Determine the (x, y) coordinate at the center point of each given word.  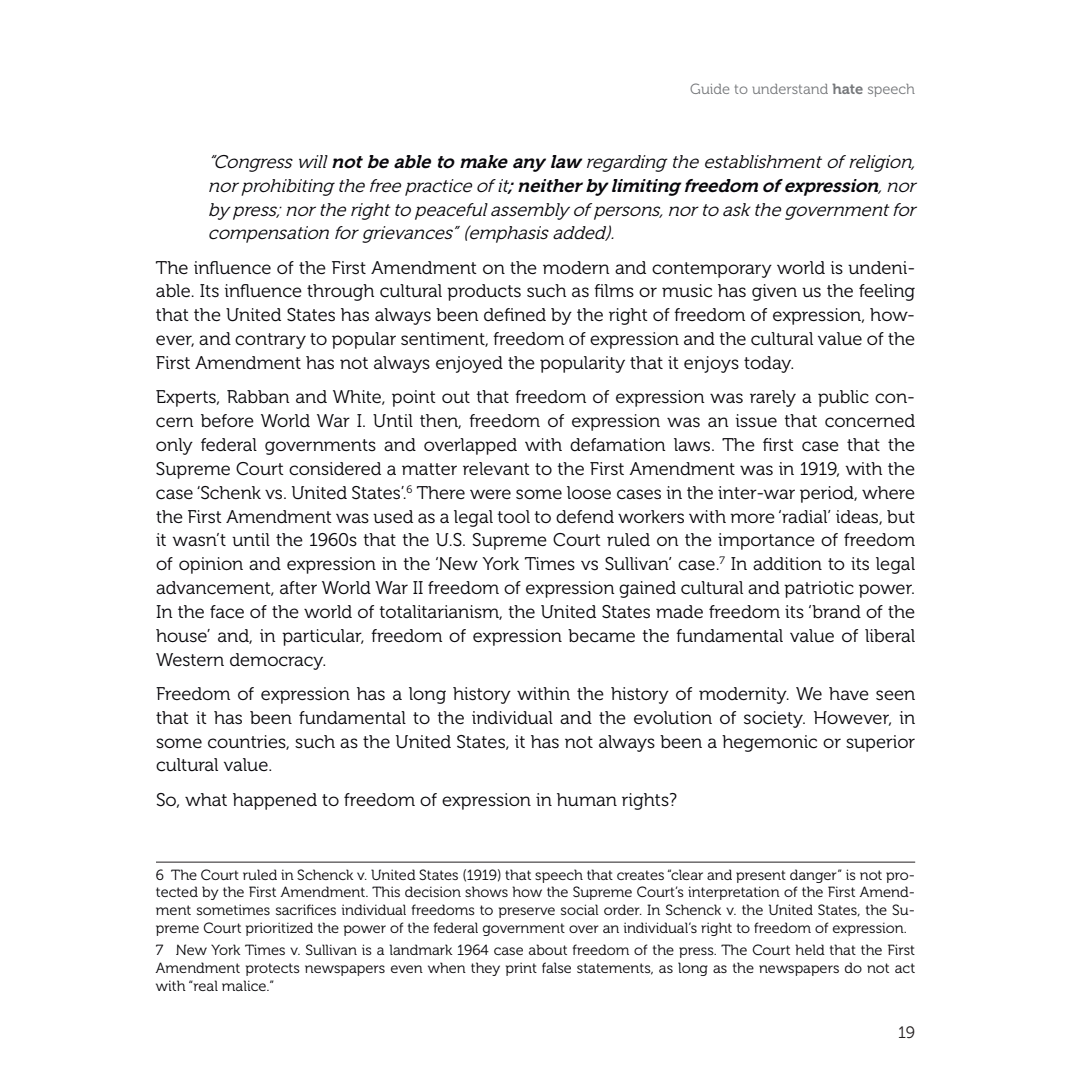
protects (273, 969)
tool (513, 516)
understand (790, 89)
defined (515, 314)
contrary (270, 341)
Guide (709, 88)
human (587, 799)
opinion (211, 565)
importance (766, 541)
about (548, 949)
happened (275, 801)
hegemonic (769, 743)
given (774, 292)
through (340, 292)
